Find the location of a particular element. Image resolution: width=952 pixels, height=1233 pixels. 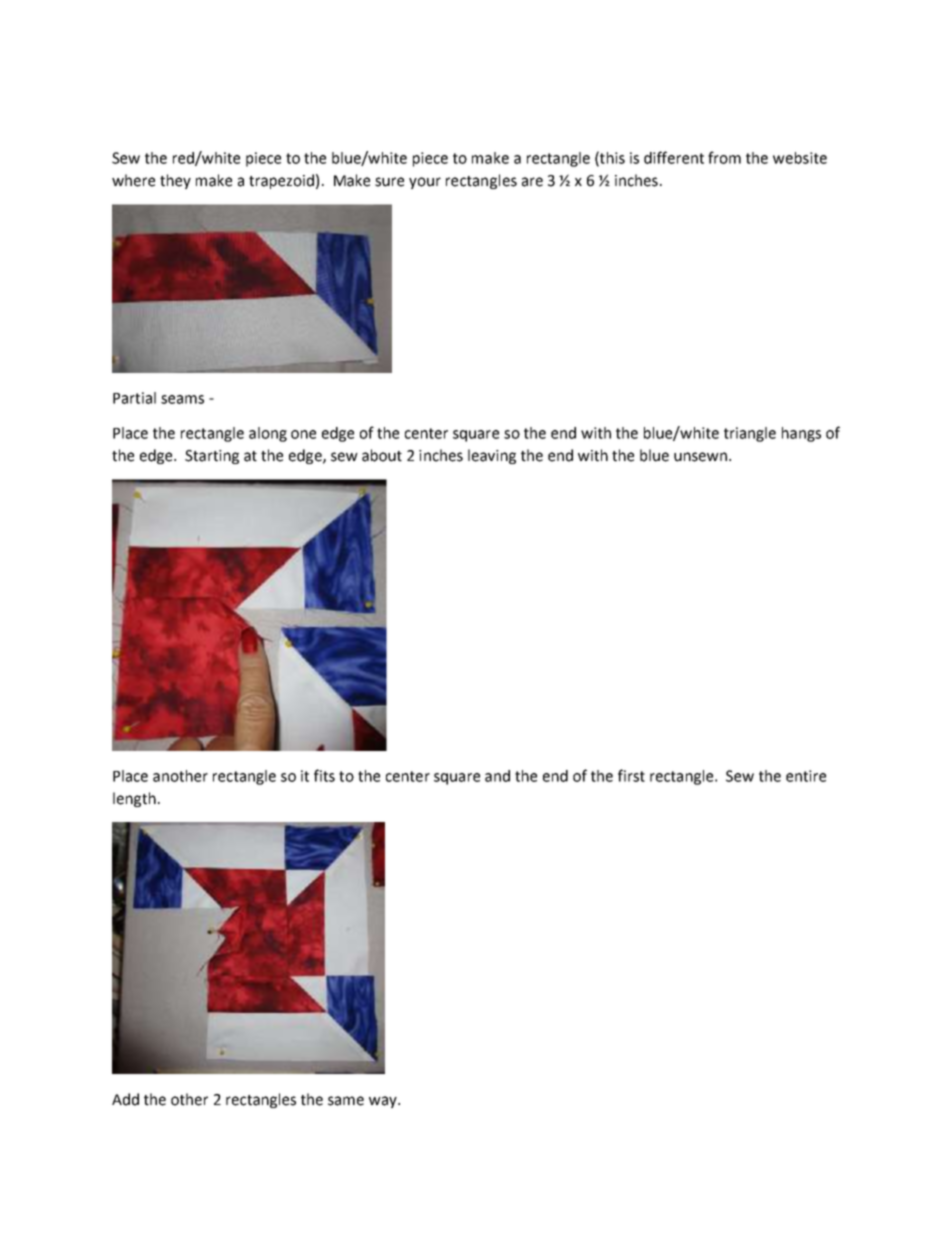

way is located at coordinates (384, 1102).
